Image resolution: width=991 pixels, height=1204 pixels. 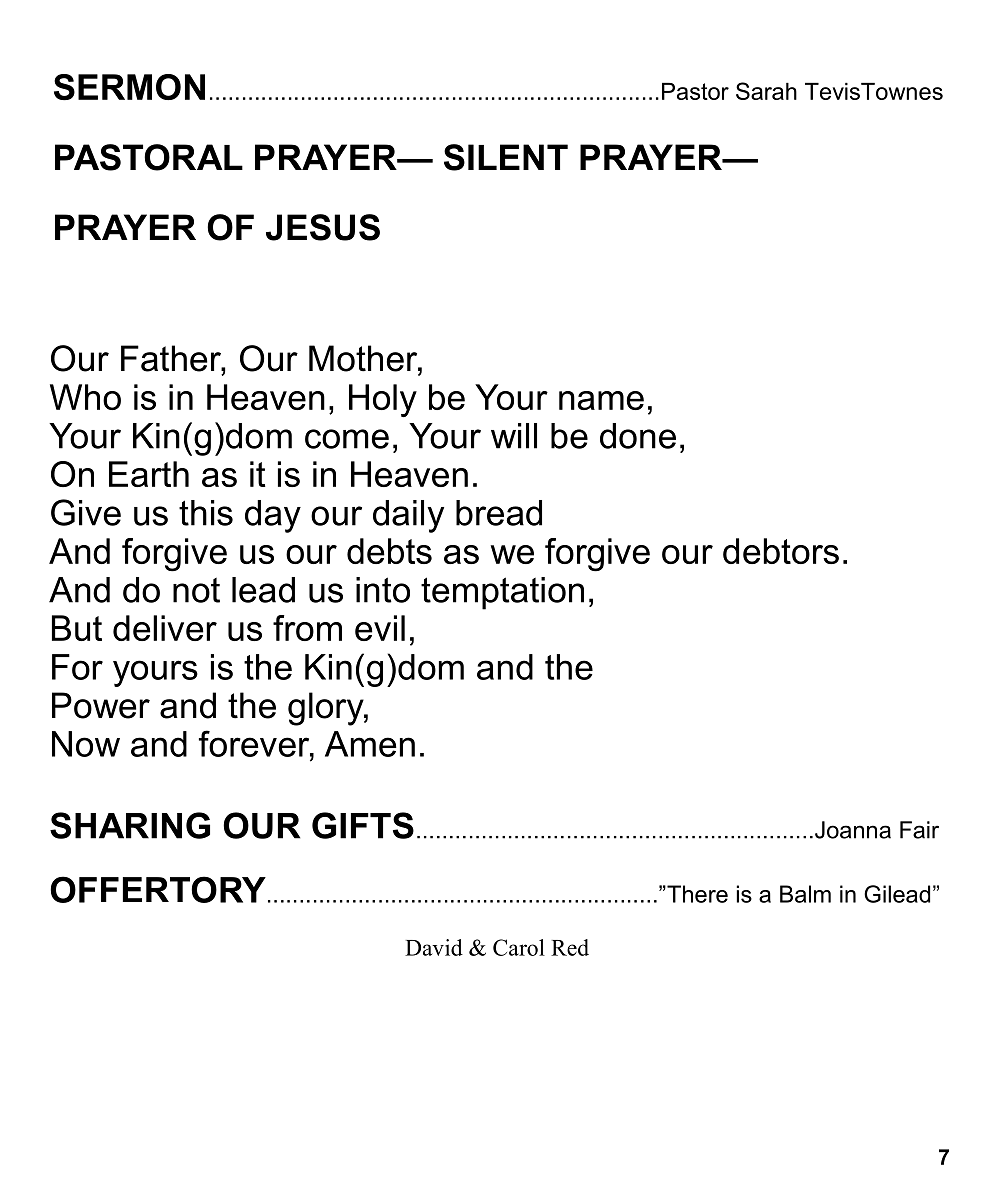 I want to click on Now, so click(x=86, y=744).
